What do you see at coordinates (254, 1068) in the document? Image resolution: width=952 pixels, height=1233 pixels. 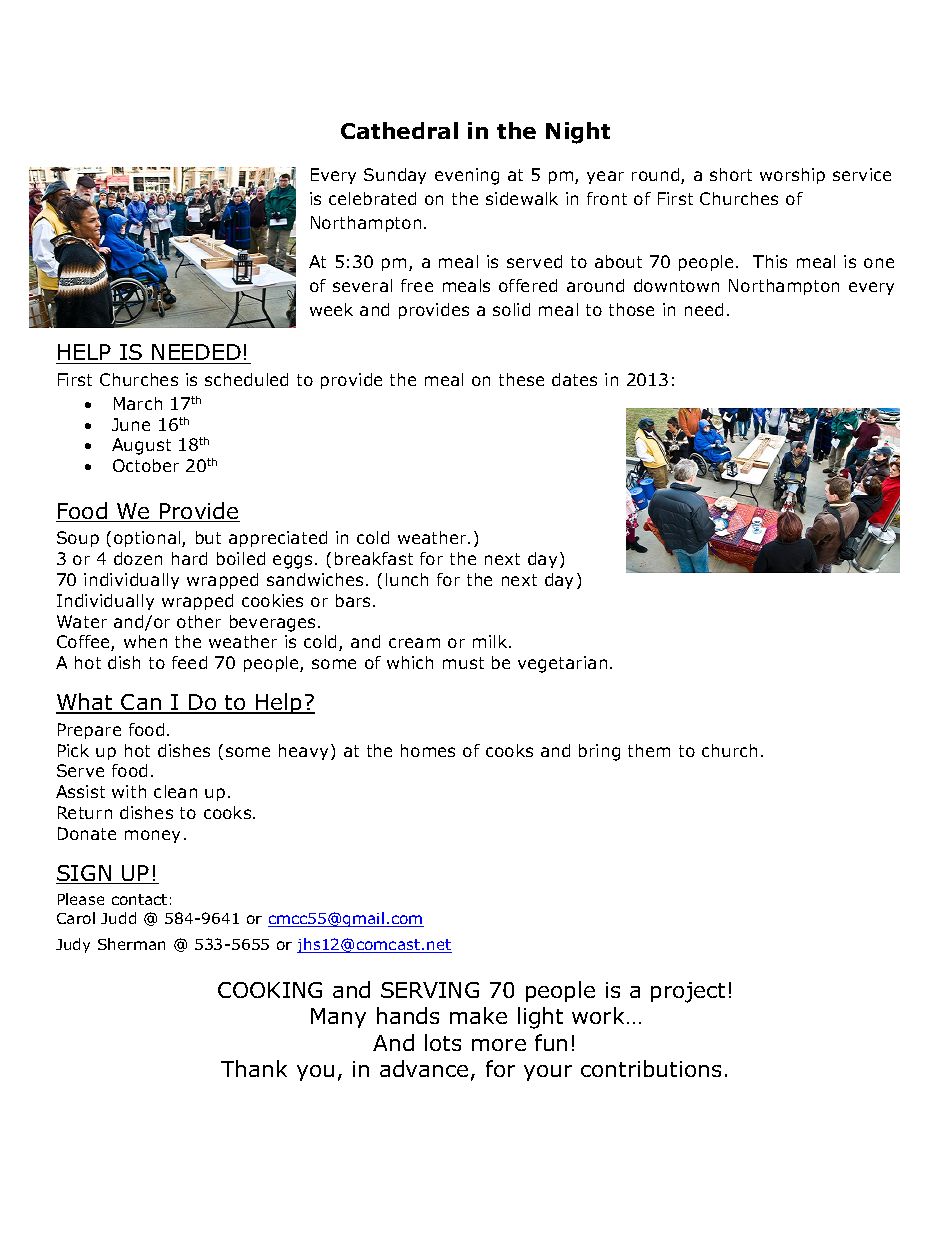 I see `Thank` at bounding box center [254, 1068].
